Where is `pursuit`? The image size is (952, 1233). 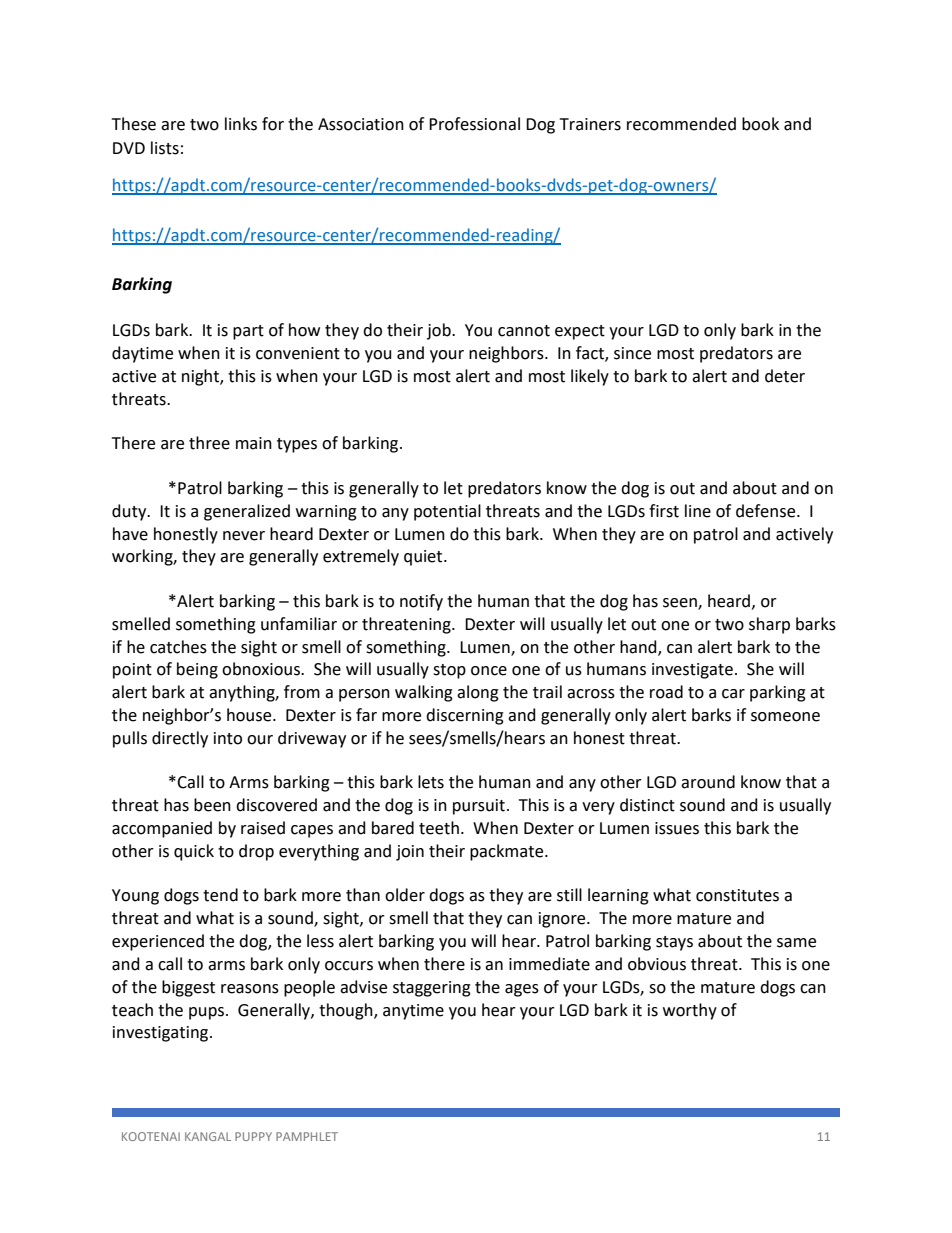
pursuit is located at coordinates (479, 807).
